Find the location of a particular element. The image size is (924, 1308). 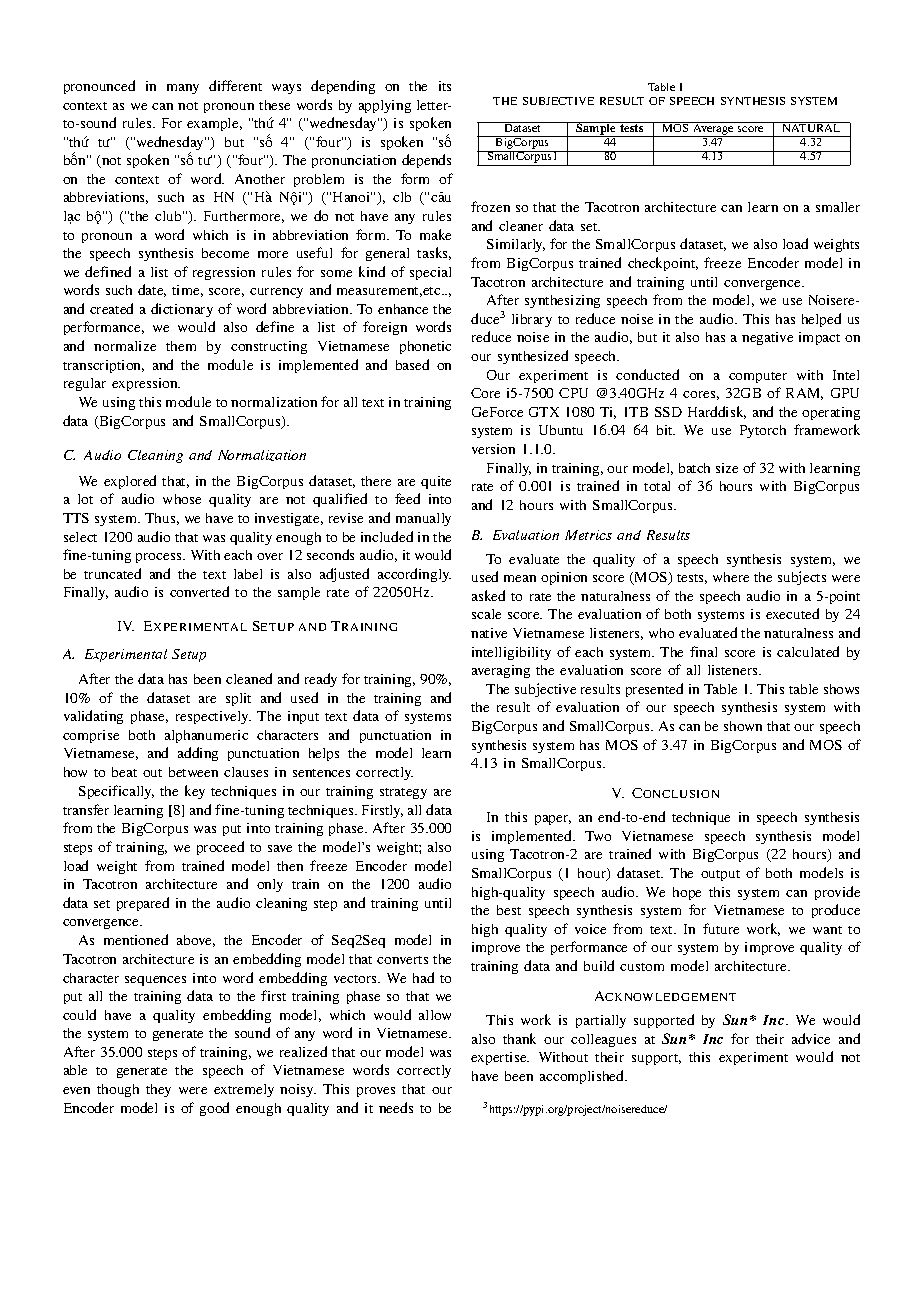

paper is located at coordinates (553, 820).
